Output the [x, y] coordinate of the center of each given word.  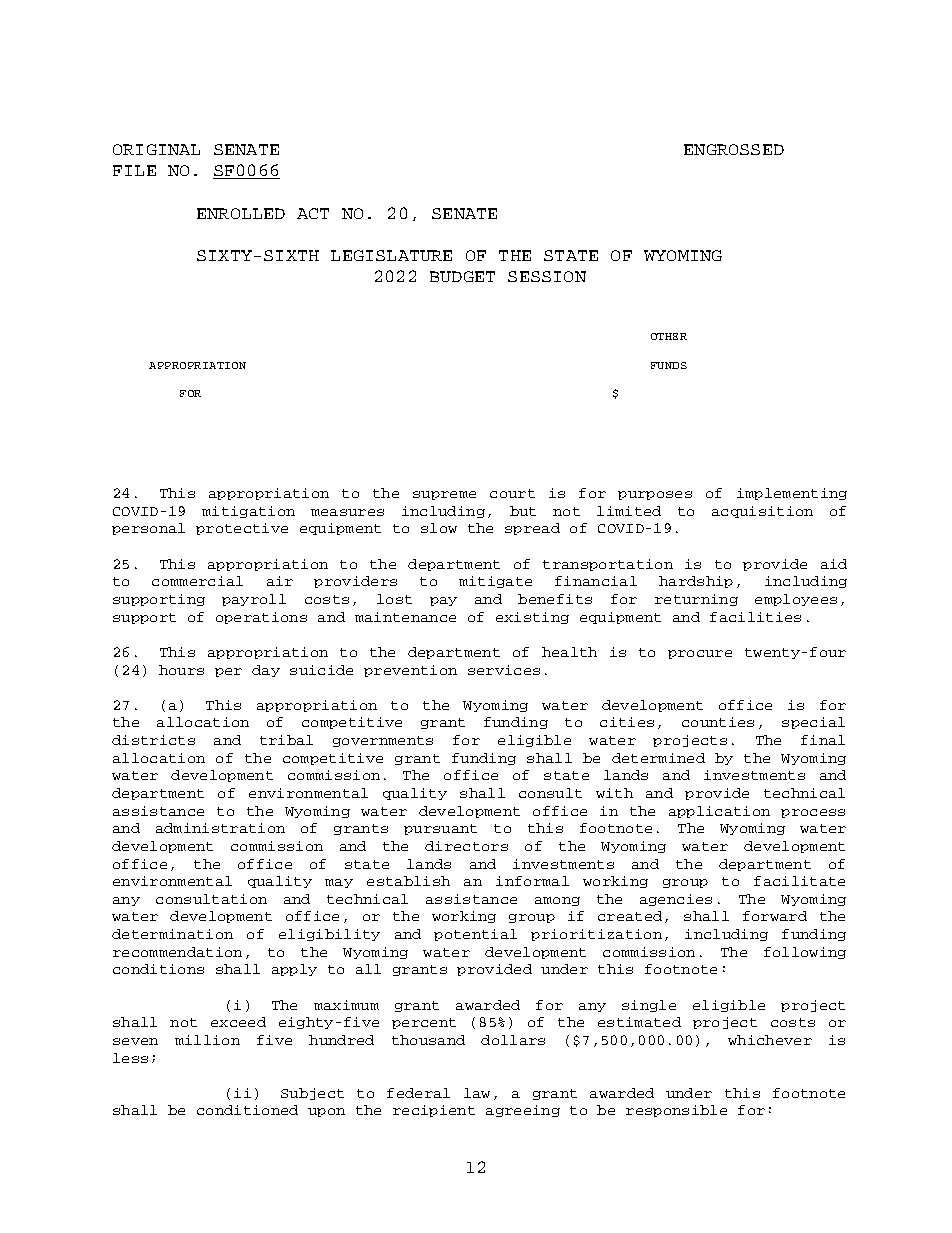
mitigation [248, 512]
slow [439, 528]
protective [242, 529]
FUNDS [669, 365]
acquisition [762, 512]
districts [153, 740]
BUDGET [462, 276]
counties [718, 722]
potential [475, 935]
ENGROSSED [734, 149]
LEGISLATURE [391, 255]
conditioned [247, 1110]
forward [775, 916]
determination [172, 934]
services [504, 670]
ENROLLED [241, 213]
